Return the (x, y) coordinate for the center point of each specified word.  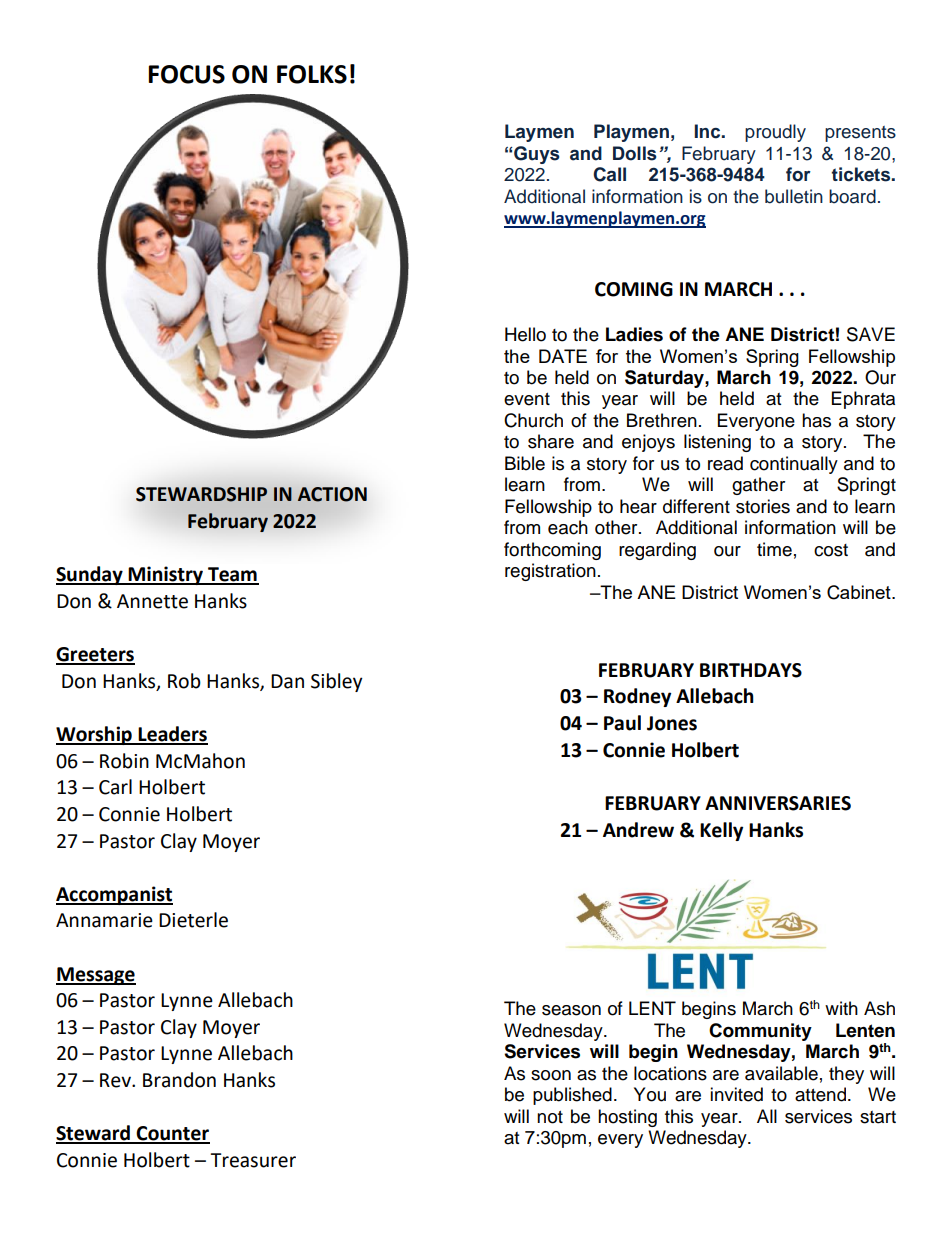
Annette (152, 601)
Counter (172, 1134)
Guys (537, 155)
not (550, 1117)
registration (550, 572)
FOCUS (186, 74)
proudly (775, 133)
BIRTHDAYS (751, 670)
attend (822, 1094)
